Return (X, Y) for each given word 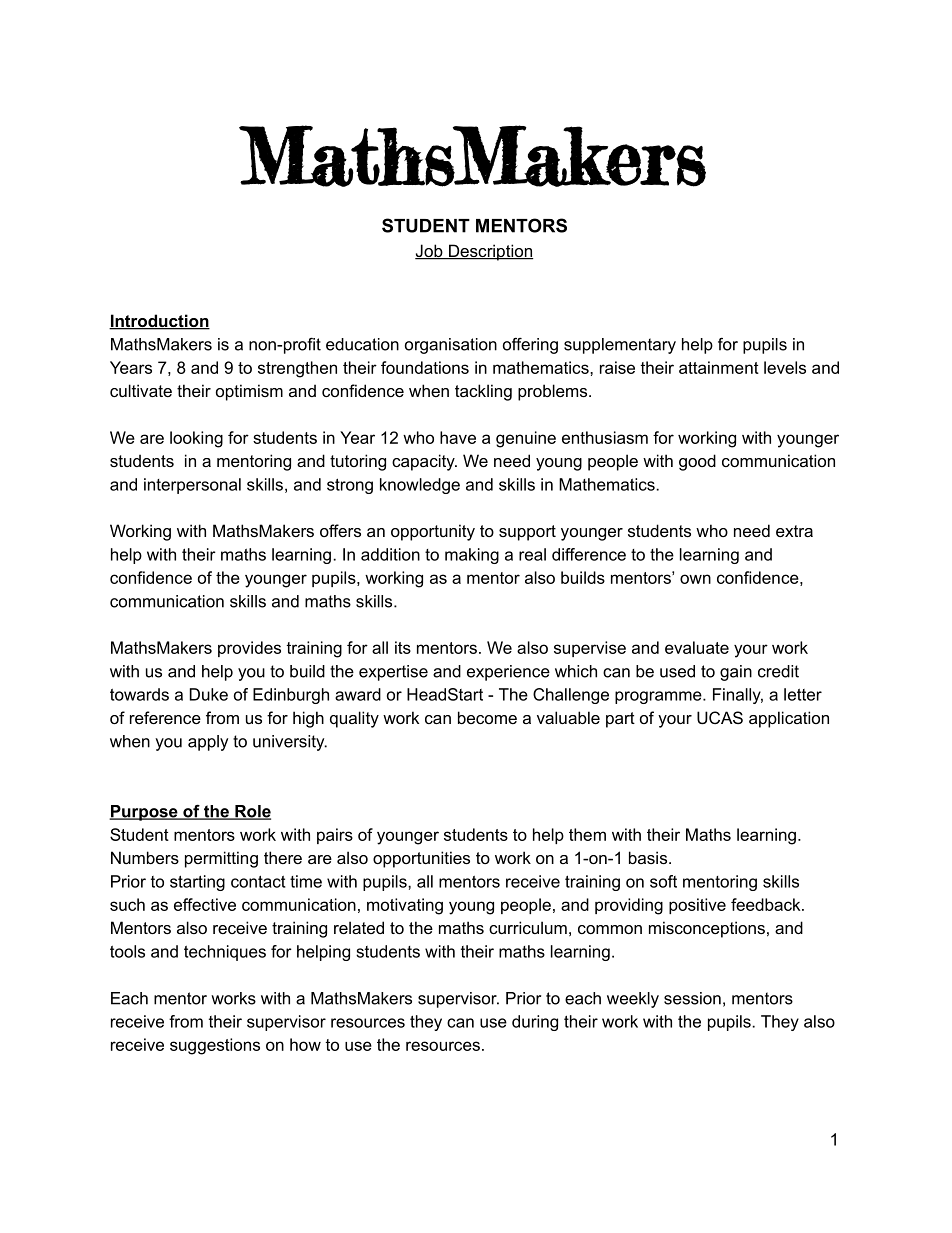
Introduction (159, 322)
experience (508, 673)
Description (490, 252)
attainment (719, 367)
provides (249, 649)
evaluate (697, 647)
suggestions (215, 1046)
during (535, 1023)
